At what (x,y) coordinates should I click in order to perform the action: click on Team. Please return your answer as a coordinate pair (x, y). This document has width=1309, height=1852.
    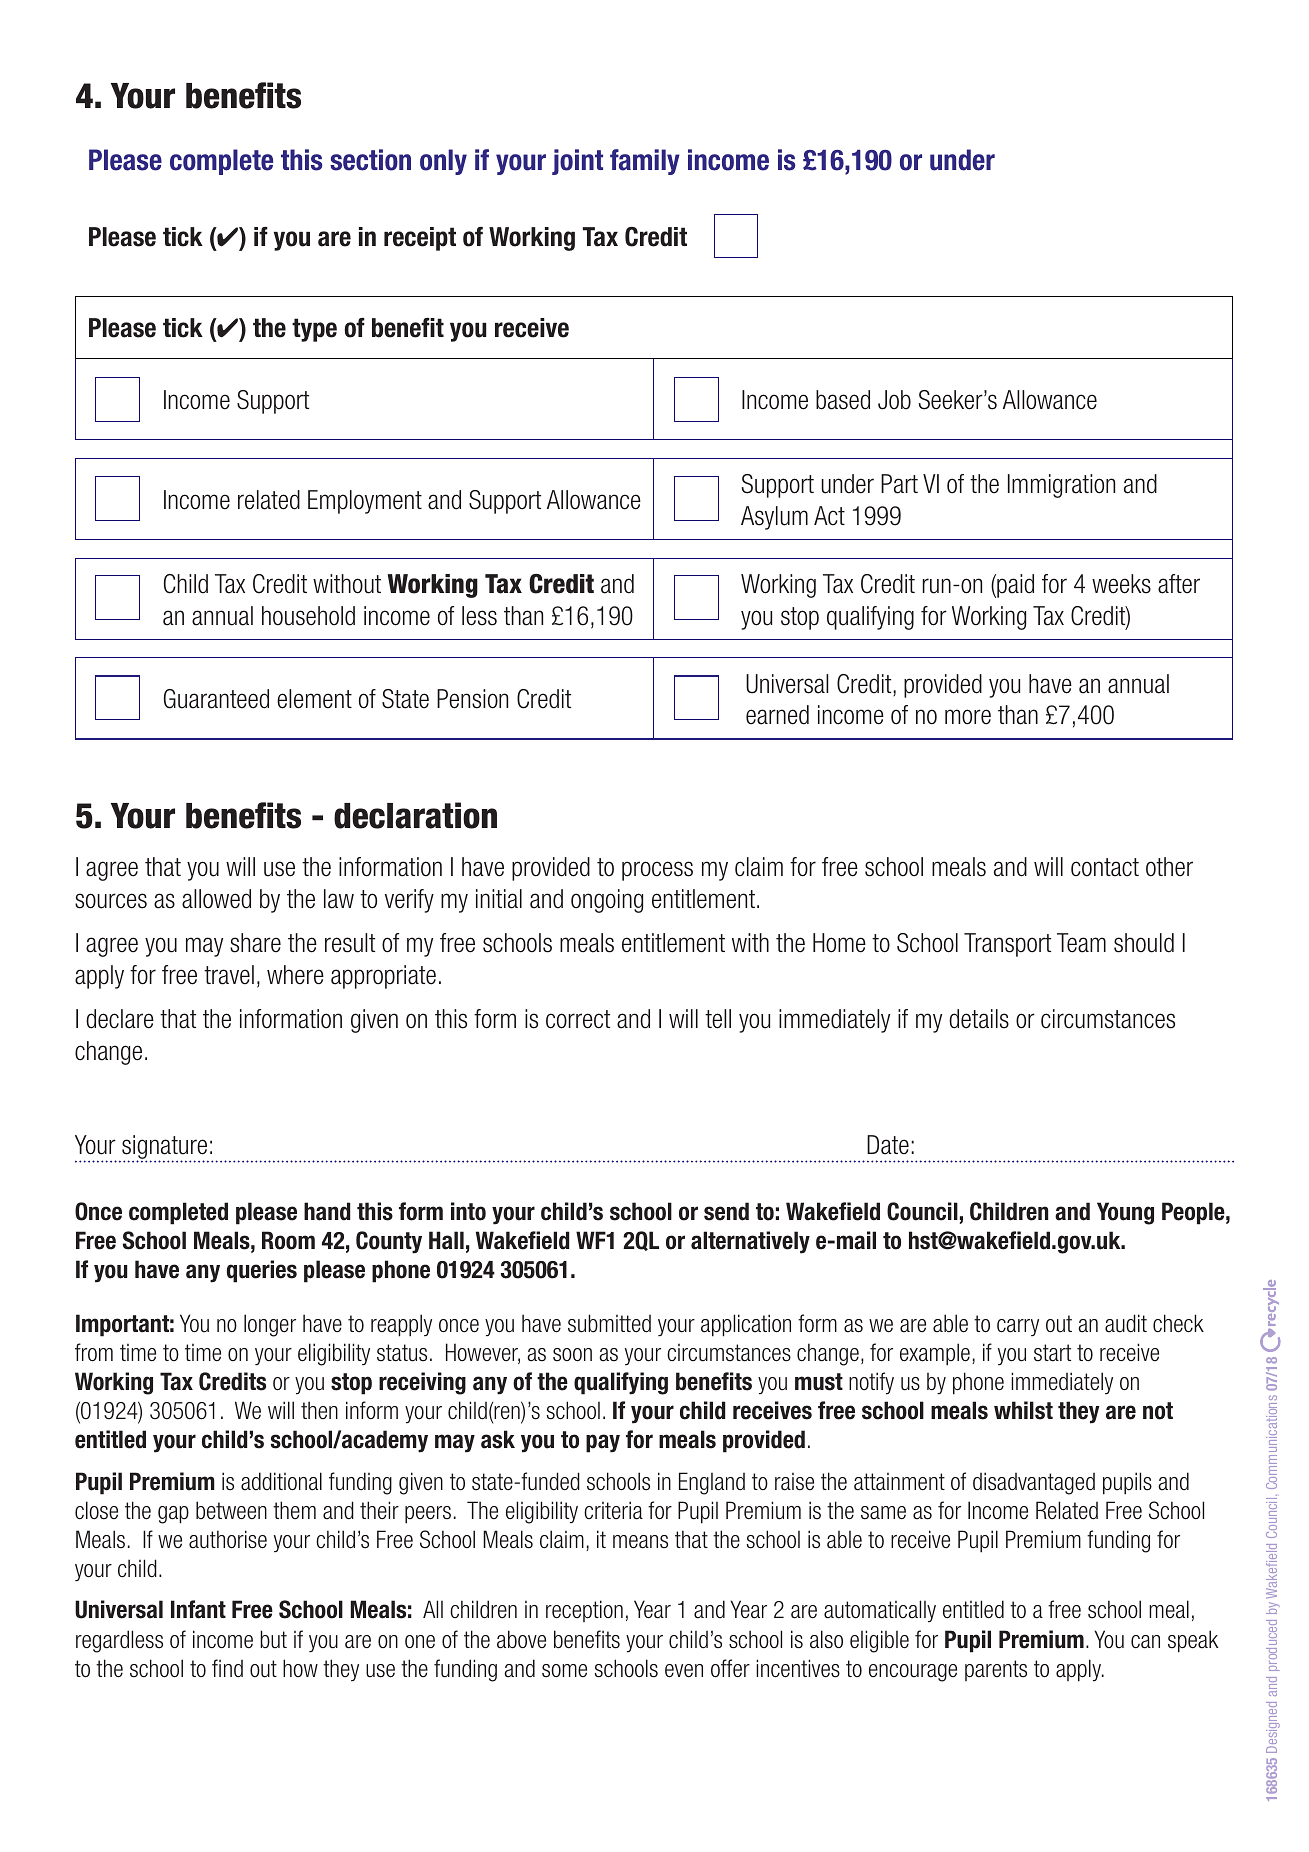
    Looking at the image, I should click on (1081, 943).
